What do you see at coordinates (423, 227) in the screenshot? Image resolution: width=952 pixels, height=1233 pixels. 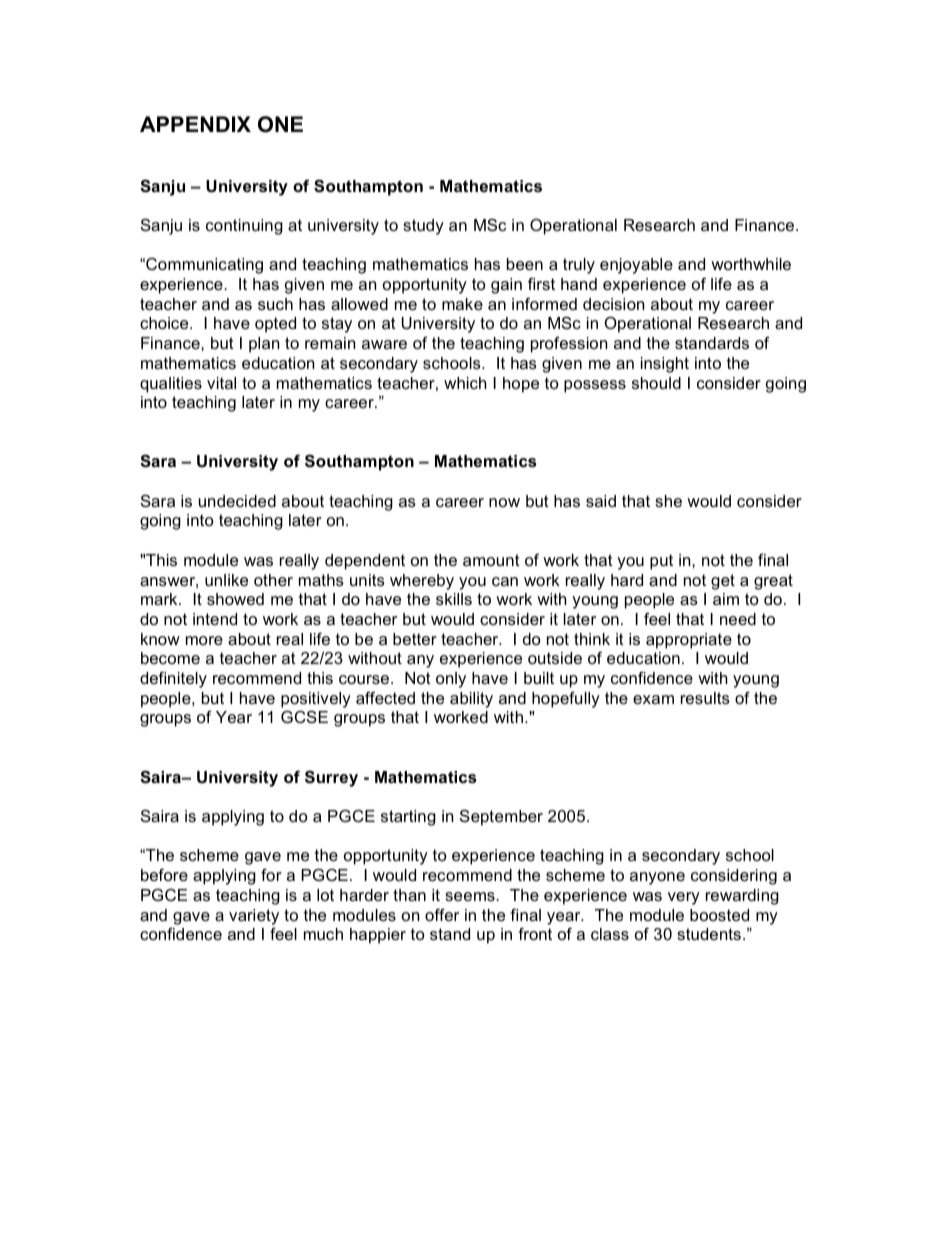 I see `study` at bounding box center [423, 227].
